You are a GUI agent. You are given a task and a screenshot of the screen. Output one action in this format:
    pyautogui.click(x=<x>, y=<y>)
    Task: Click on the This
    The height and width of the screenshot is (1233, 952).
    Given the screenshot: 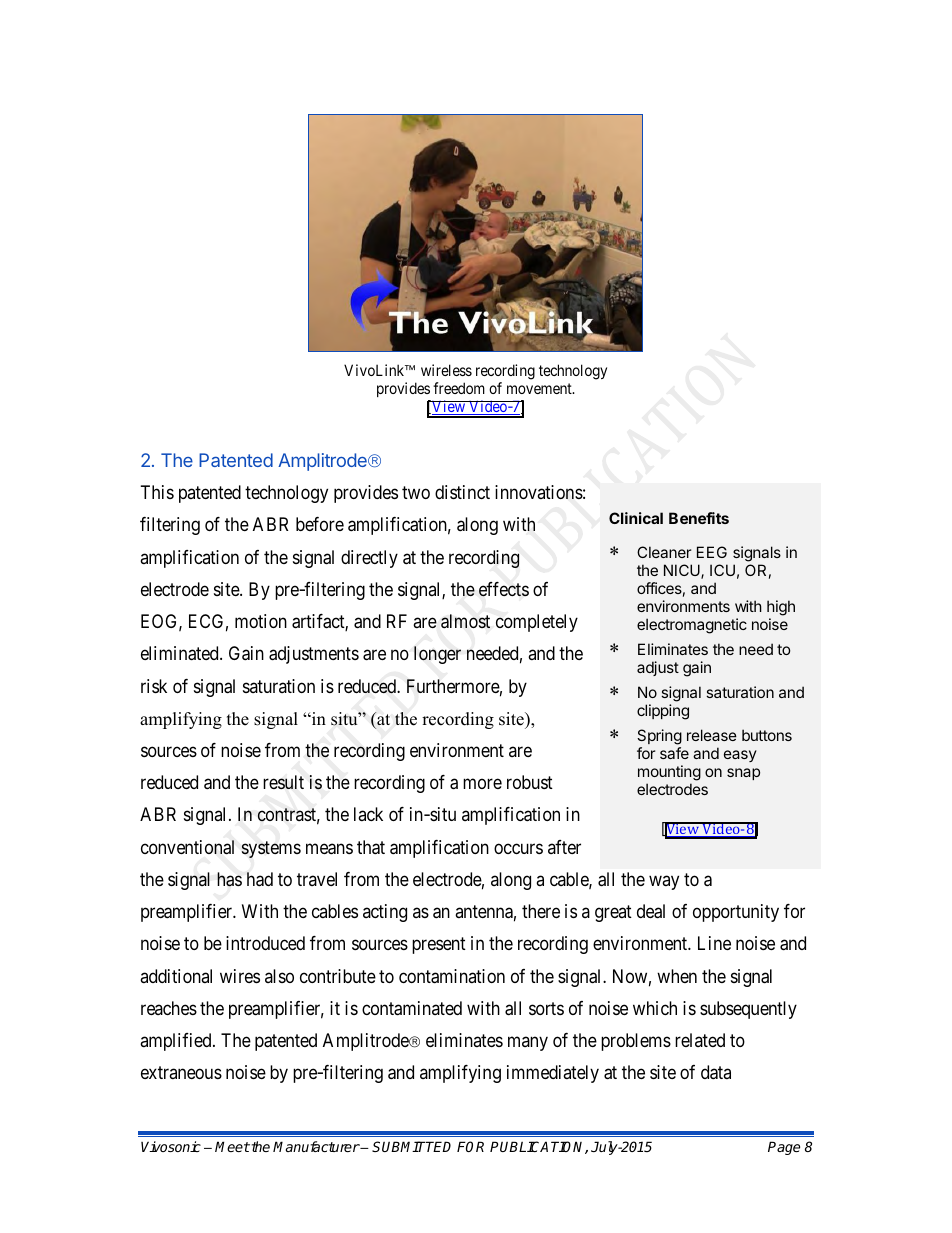 What is the action you would take?
    pyautogui.click(x=157, y=492)
